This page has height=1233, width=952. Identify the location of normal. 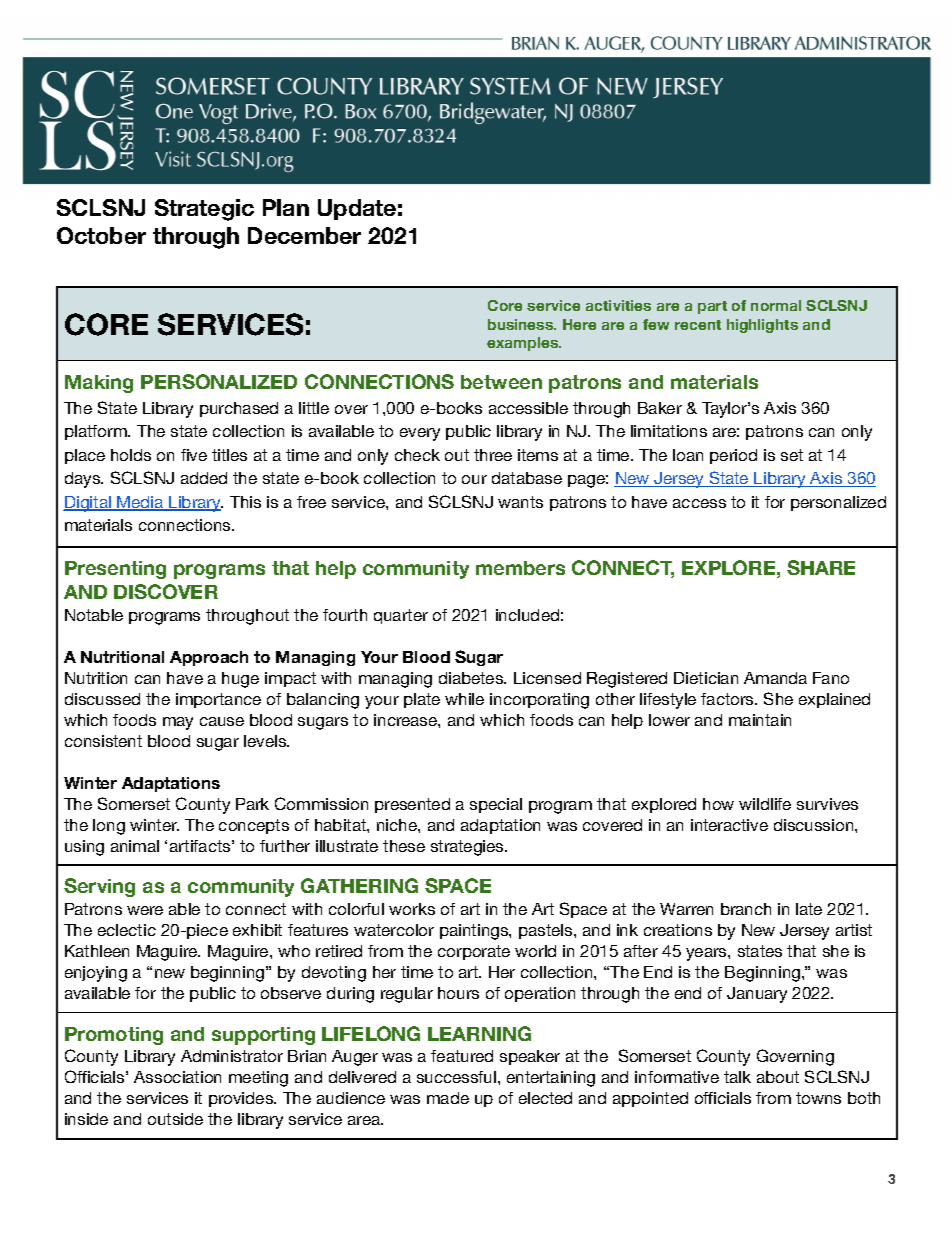
(776, 305).
